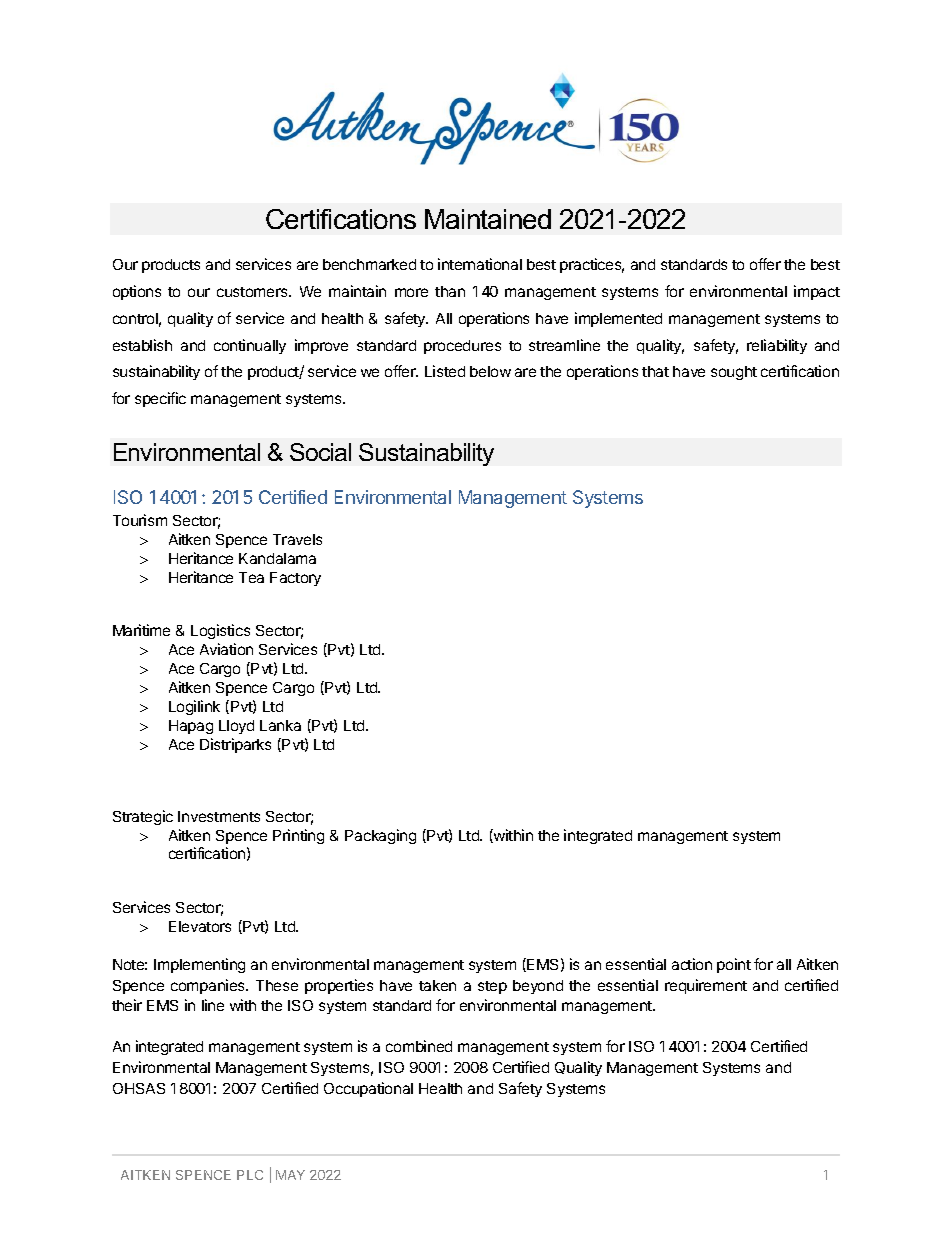  I want to click on Occupational, so click(368, 1089).
